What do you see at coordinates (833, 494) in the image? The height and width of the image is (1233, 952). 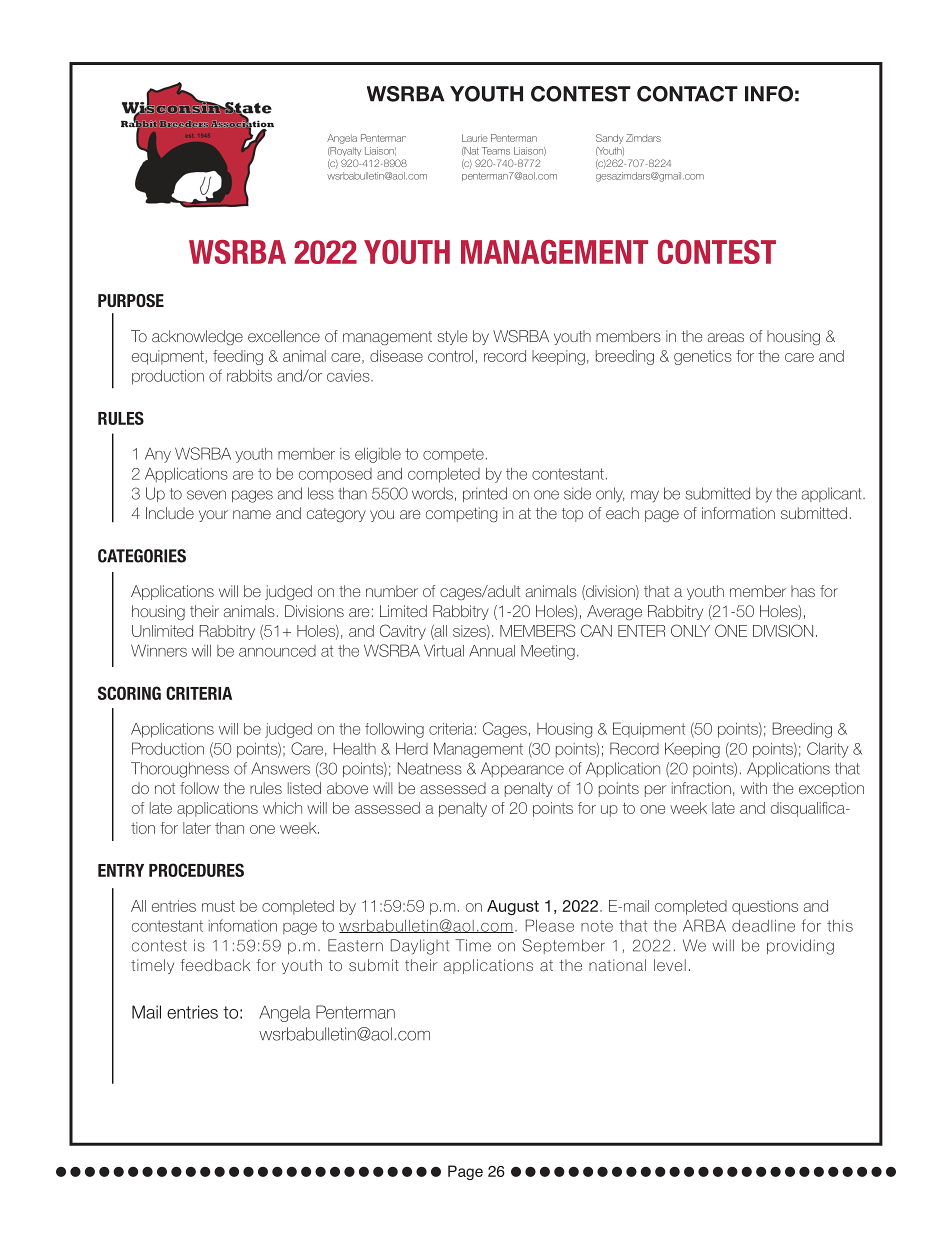 I see `applicant` at bounding box center [833, 494].
